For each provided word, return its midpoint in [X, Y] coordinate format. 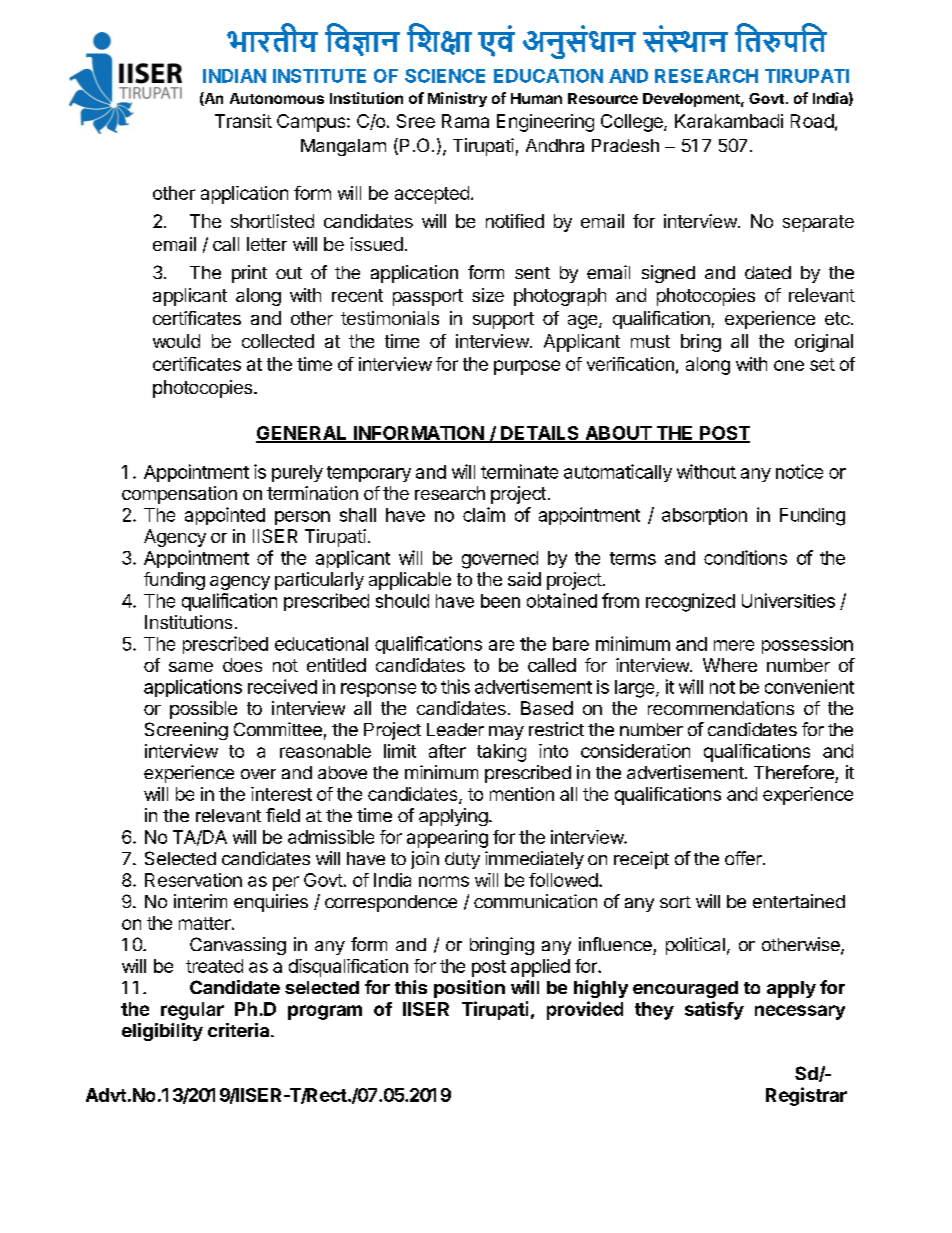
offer [744, 858]
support [503, 320]
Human [536, 98]
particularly [319, 581]
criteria [240, 1030]
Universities [788, 600]
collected [278, 341]
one [789, 365]
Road [812, 121]
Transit [243, 121]
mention [522, 794]
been [500, 601]
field [283, 815]
